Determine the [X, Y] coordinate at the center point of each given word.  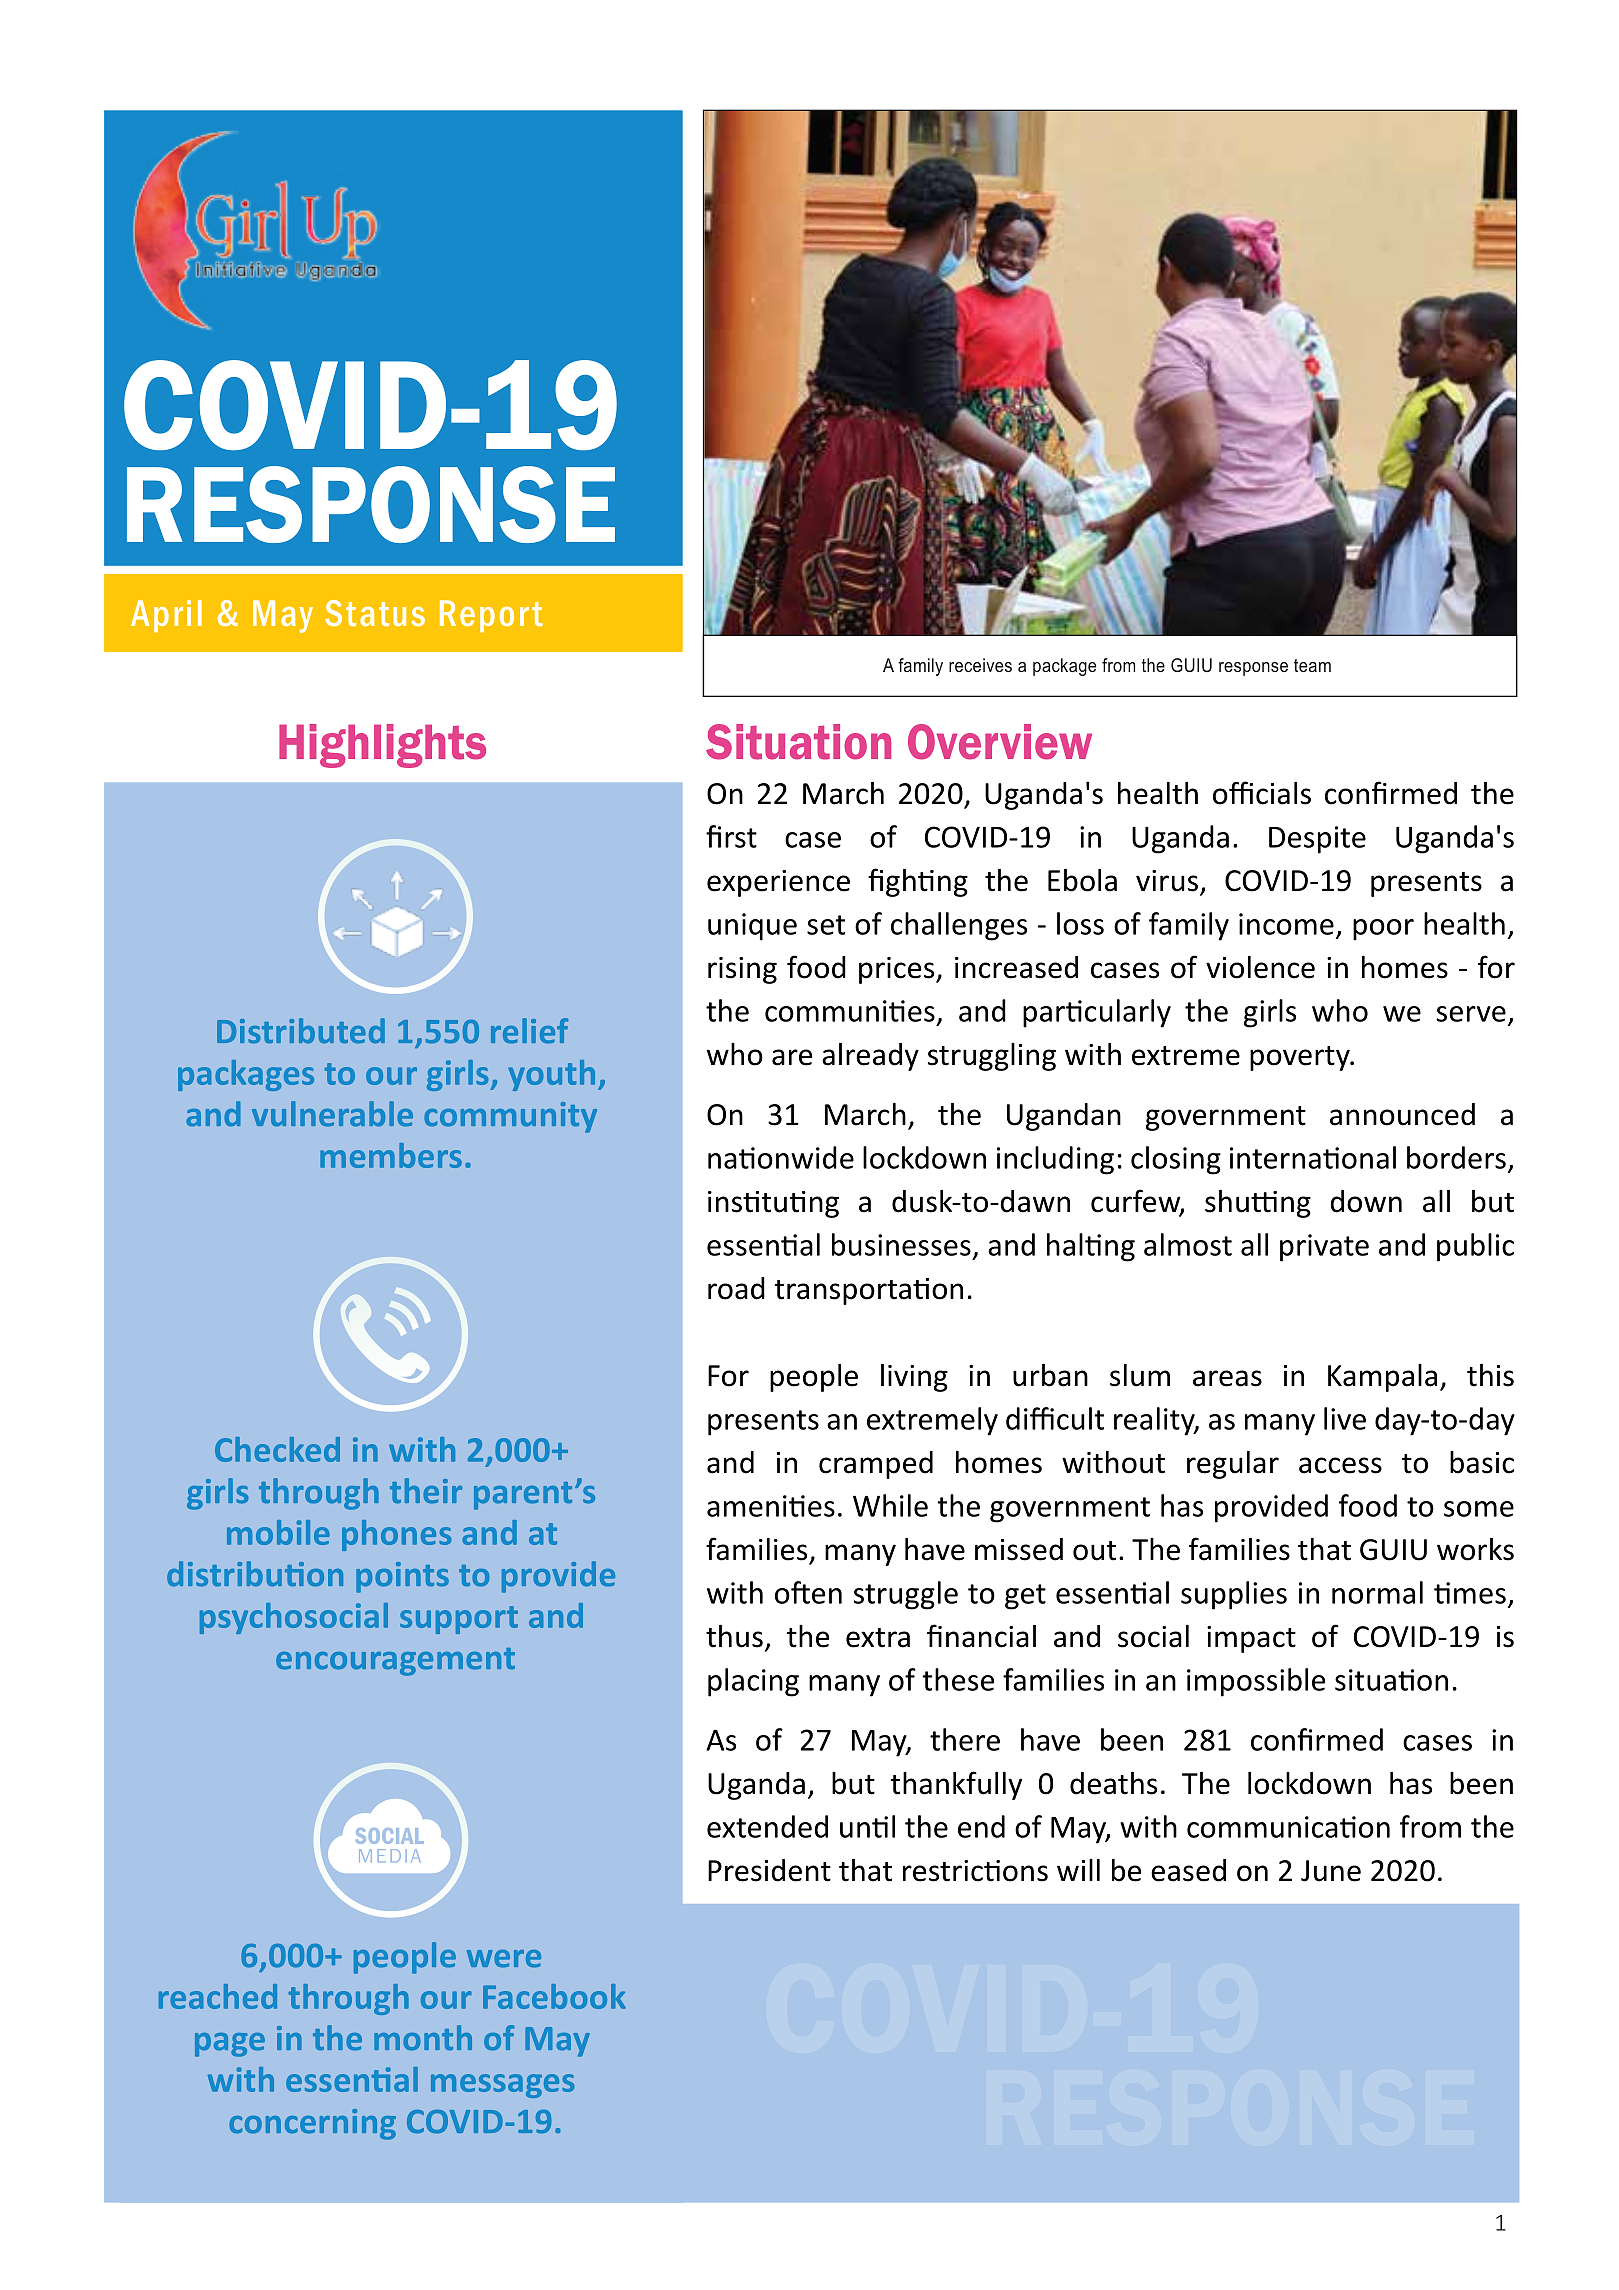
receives [980, 665]
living [914, 1378]
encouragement [395, 1662]
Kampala [1382, 1378]
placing [753, 1682]
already [870, 1057]
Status [375, 613]
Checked [277, 1449]
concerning [312, 2124]
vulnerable [332, 1114]
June [1331, 1871]
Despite [1317, 840]
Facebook [554, 1996]
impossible [1256, 1682]
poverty [1301, 1058]
